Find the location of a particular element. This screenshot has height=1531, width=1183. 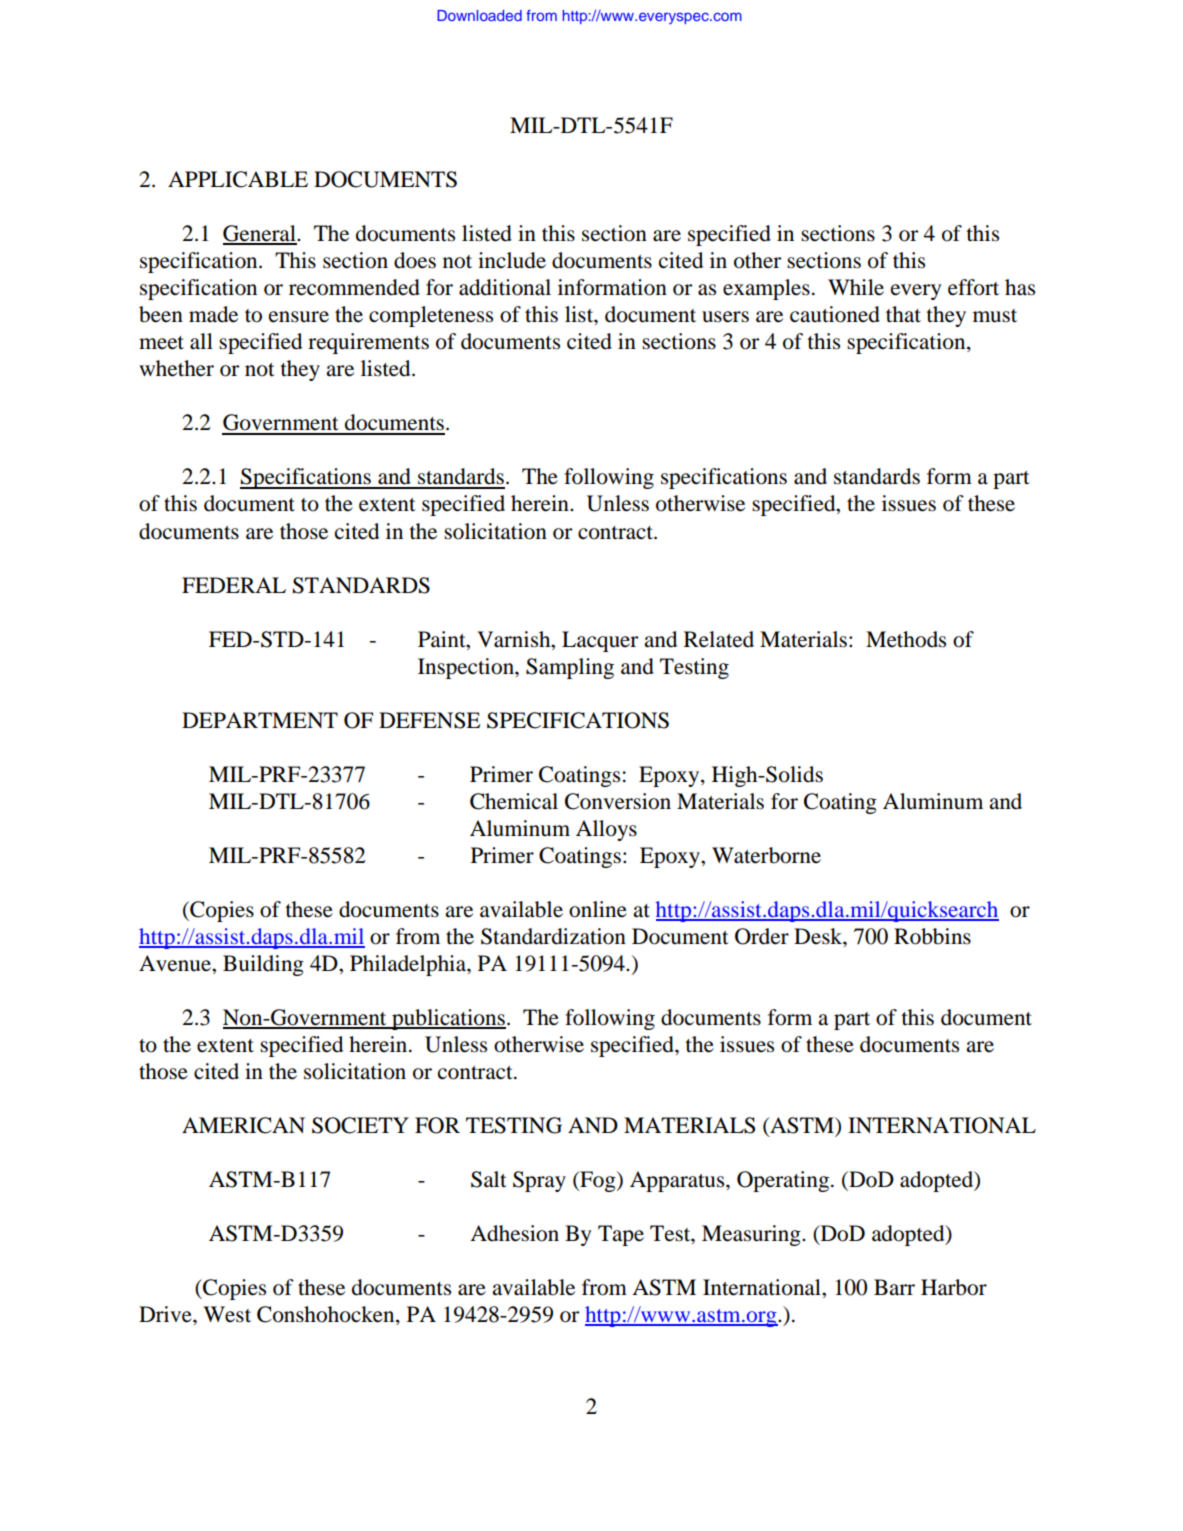

Downloaded is located at coordinates (479, 15).
